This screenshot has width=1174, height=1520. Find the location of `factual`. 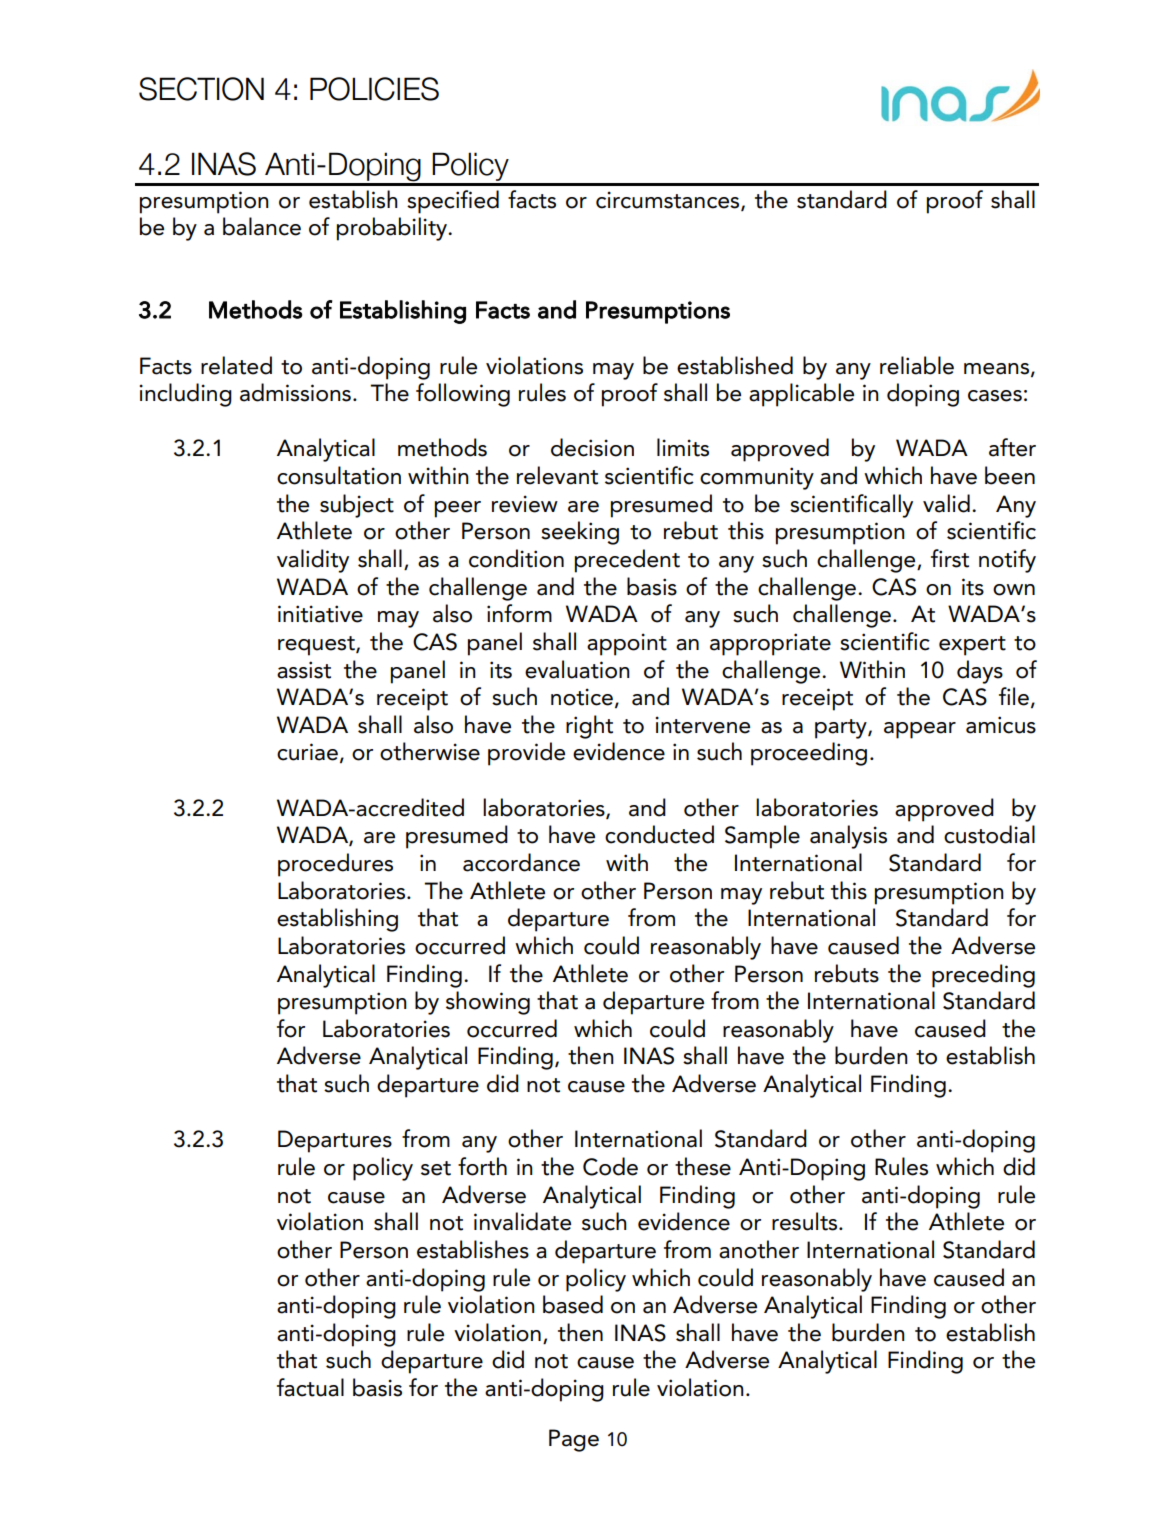

factual is located at coordinates (310, 1387).
